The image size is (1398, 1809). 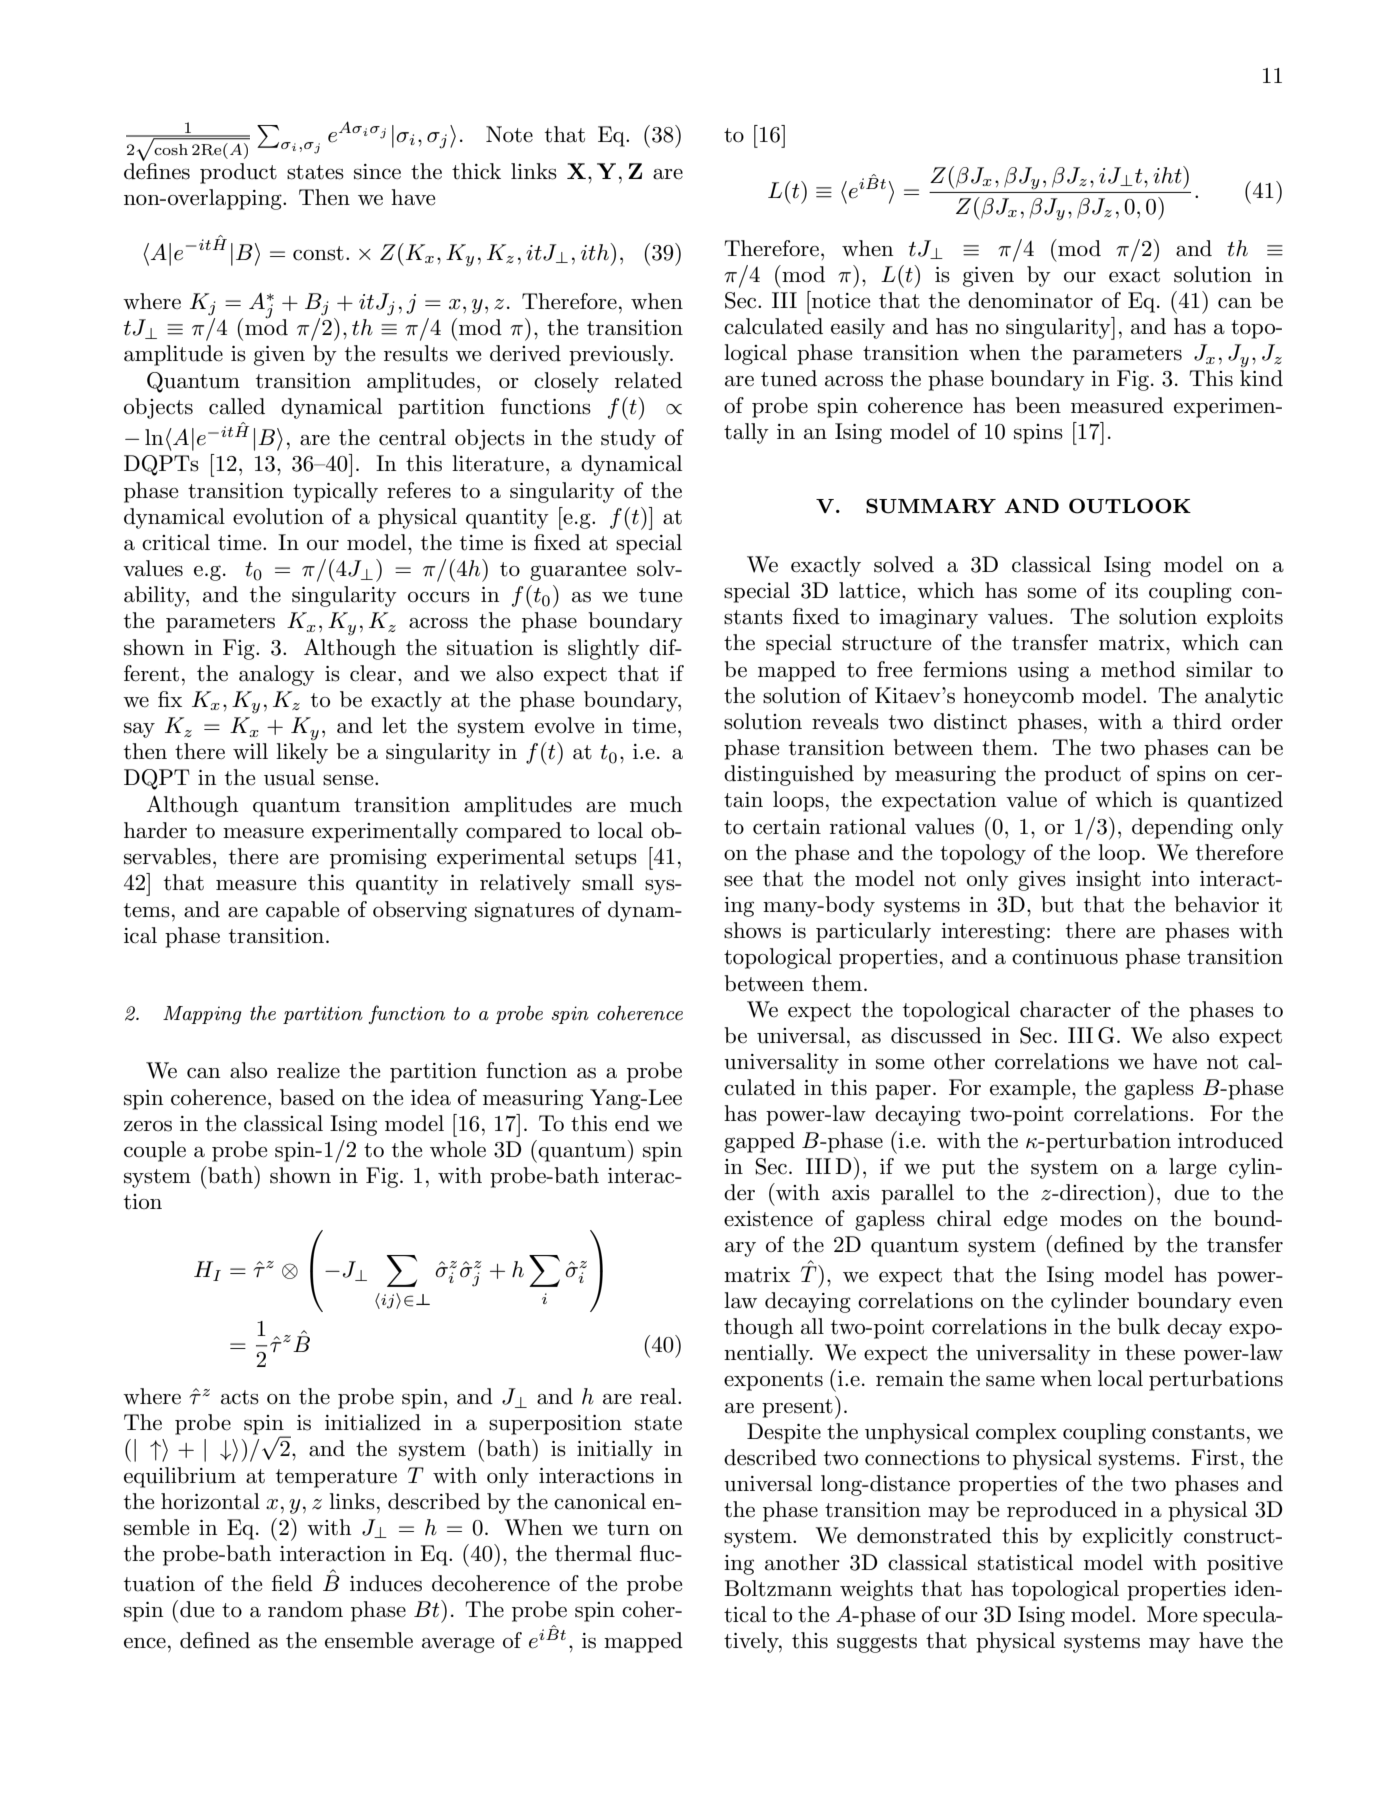 What do you see at coordinates (759, 1142) in the page?
I see `gapped` at bounding box center [759, 1142].
